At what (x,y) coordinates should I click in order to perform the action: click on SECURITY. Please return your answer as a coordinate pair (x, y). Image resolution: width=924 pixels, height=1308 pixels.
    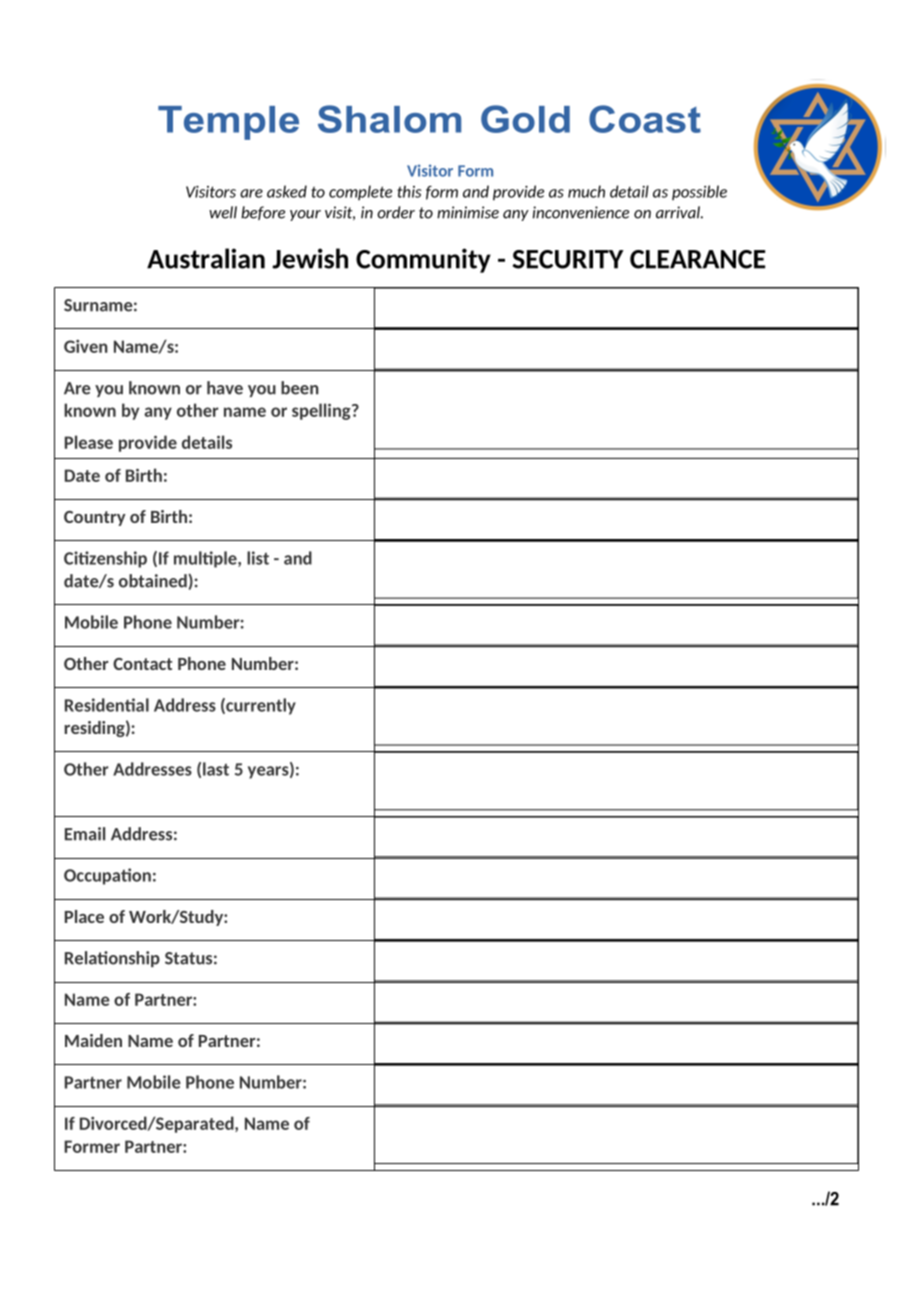
    Looking at the image, I should click on (568, 259).
